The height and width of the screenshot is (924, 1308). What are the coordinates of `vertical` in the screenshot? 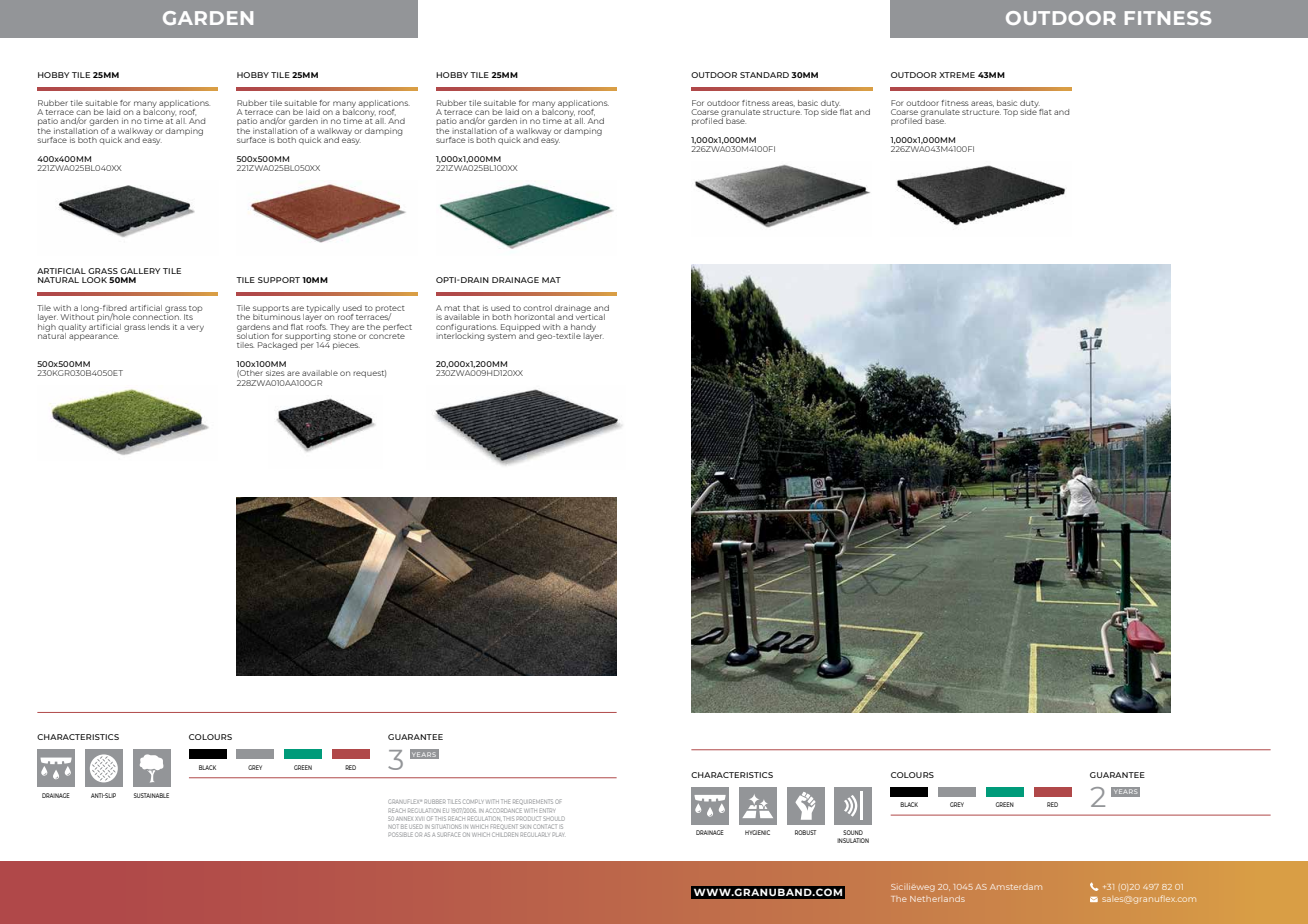 It's located at (590, 316).
